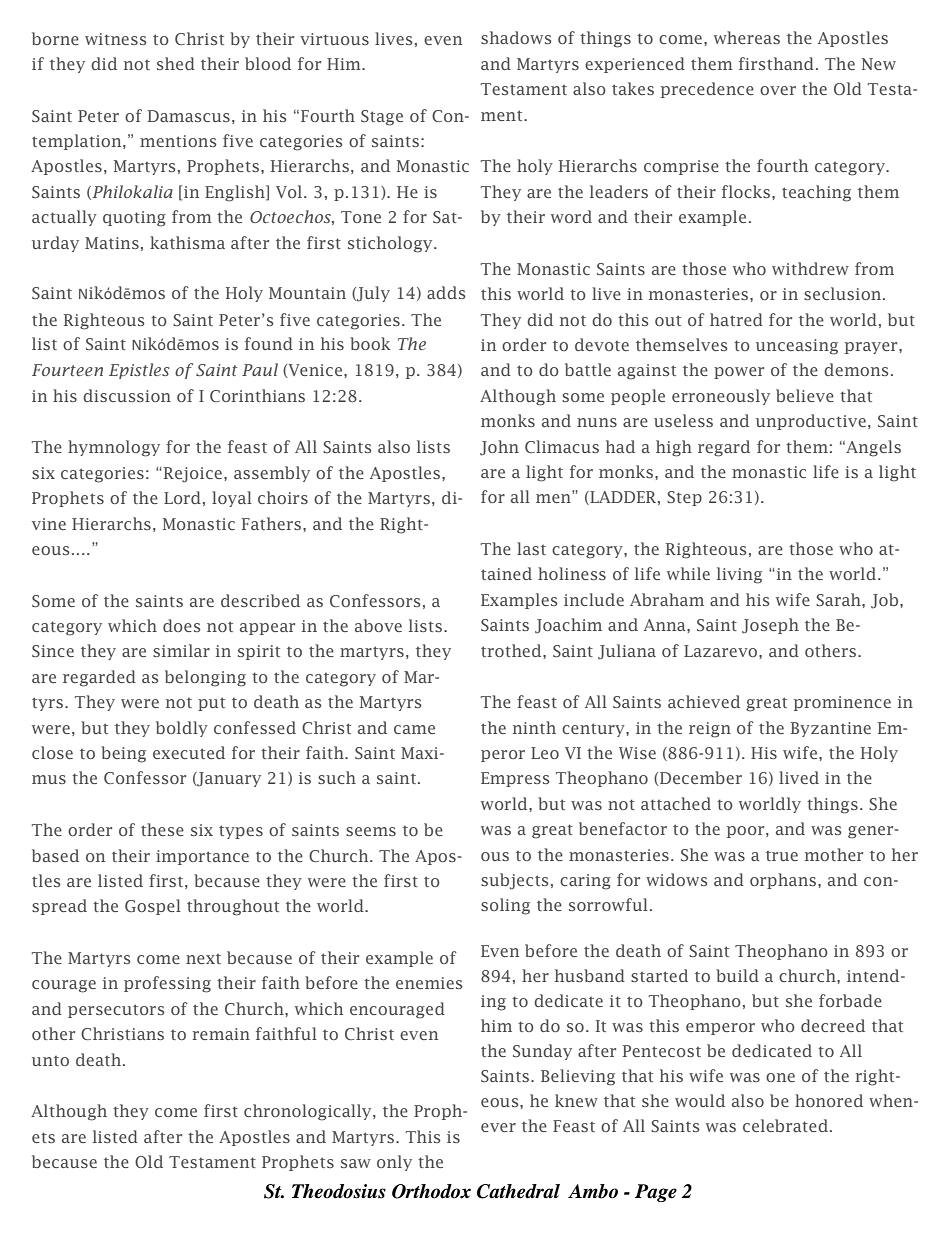 The width and height of the screenshot is (952, 1233). I want to click on shadows, so click(516, 37).
